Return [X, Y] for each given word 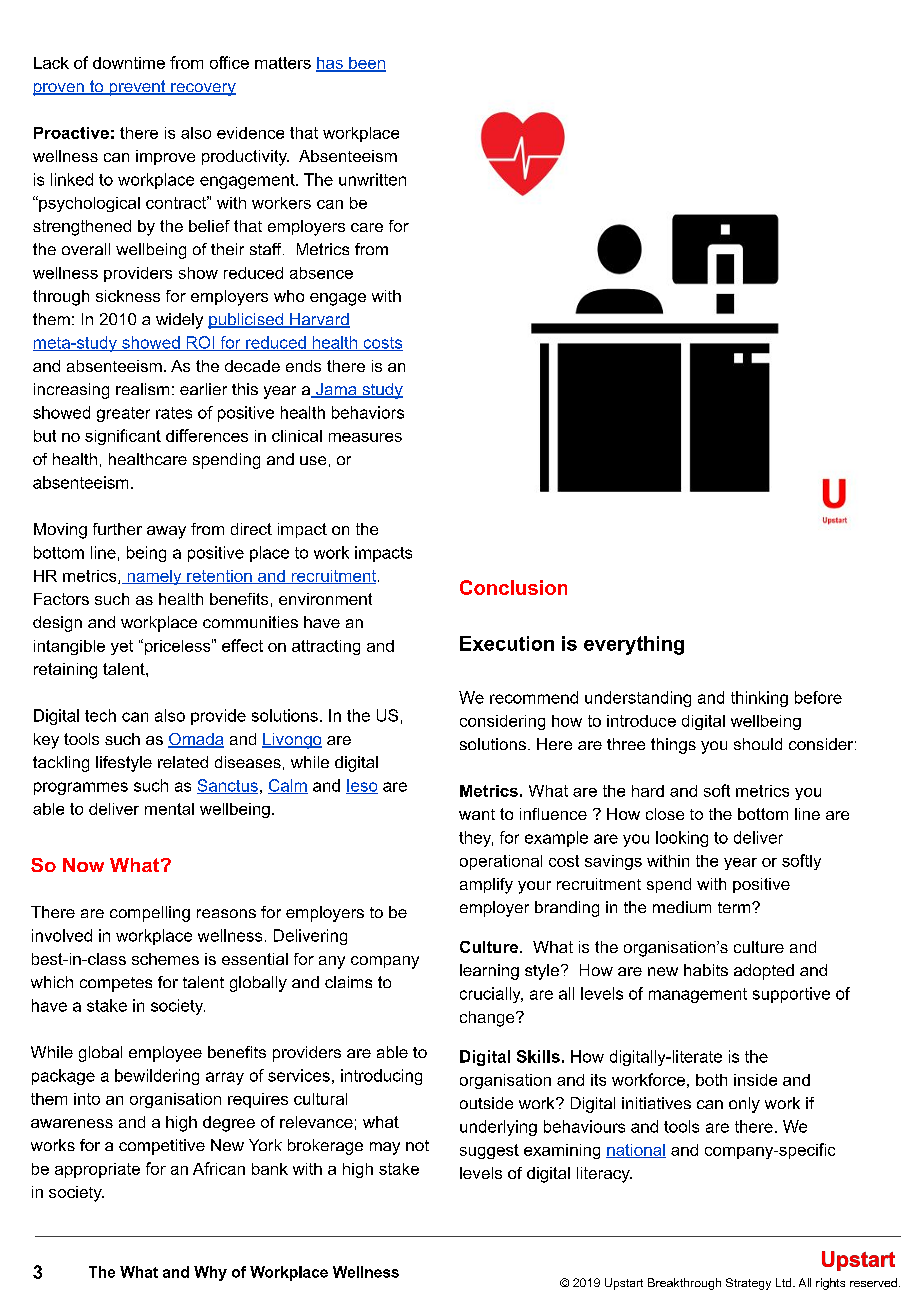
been [366, 64]
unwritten [372, 179]
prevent [137, 88]
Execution [507, 643]
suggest [489, 1151]
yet [122, 647]
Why [210, 1273]
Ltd [785, 1282]
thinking [759, 699]
